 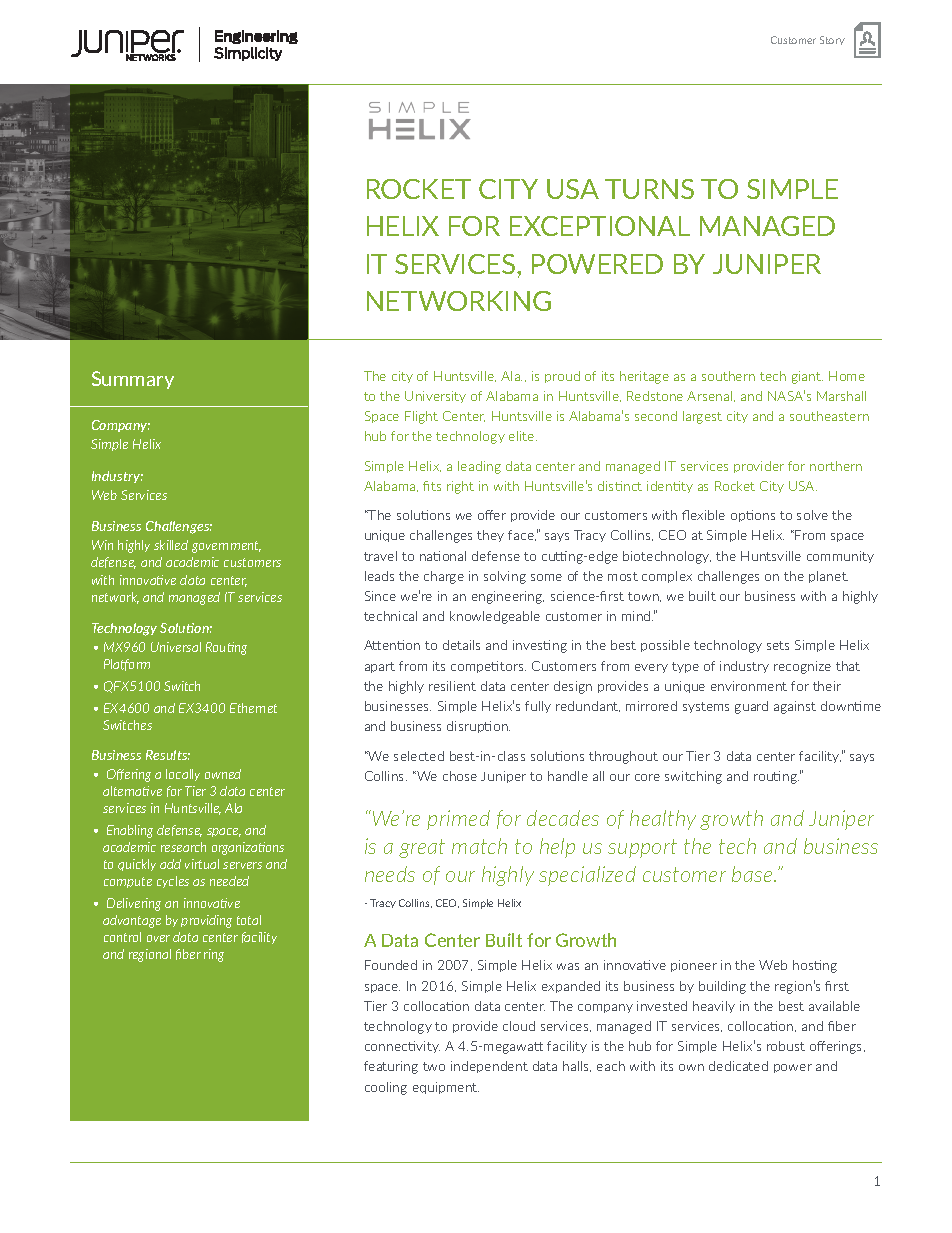 I want to click on control, so click(x=122, y=937).
